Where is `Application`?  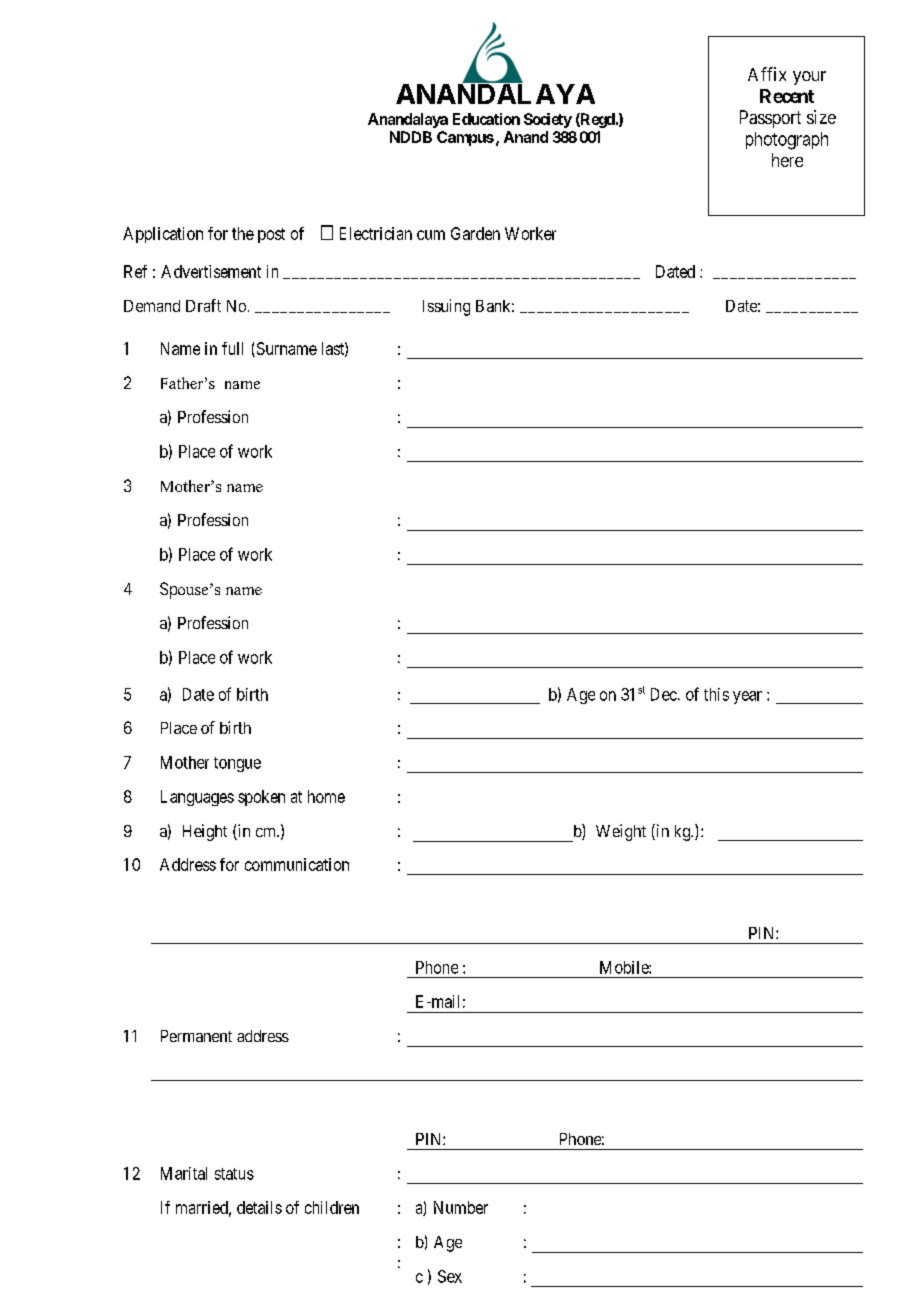 Application is located at coordinates (163, 235).
